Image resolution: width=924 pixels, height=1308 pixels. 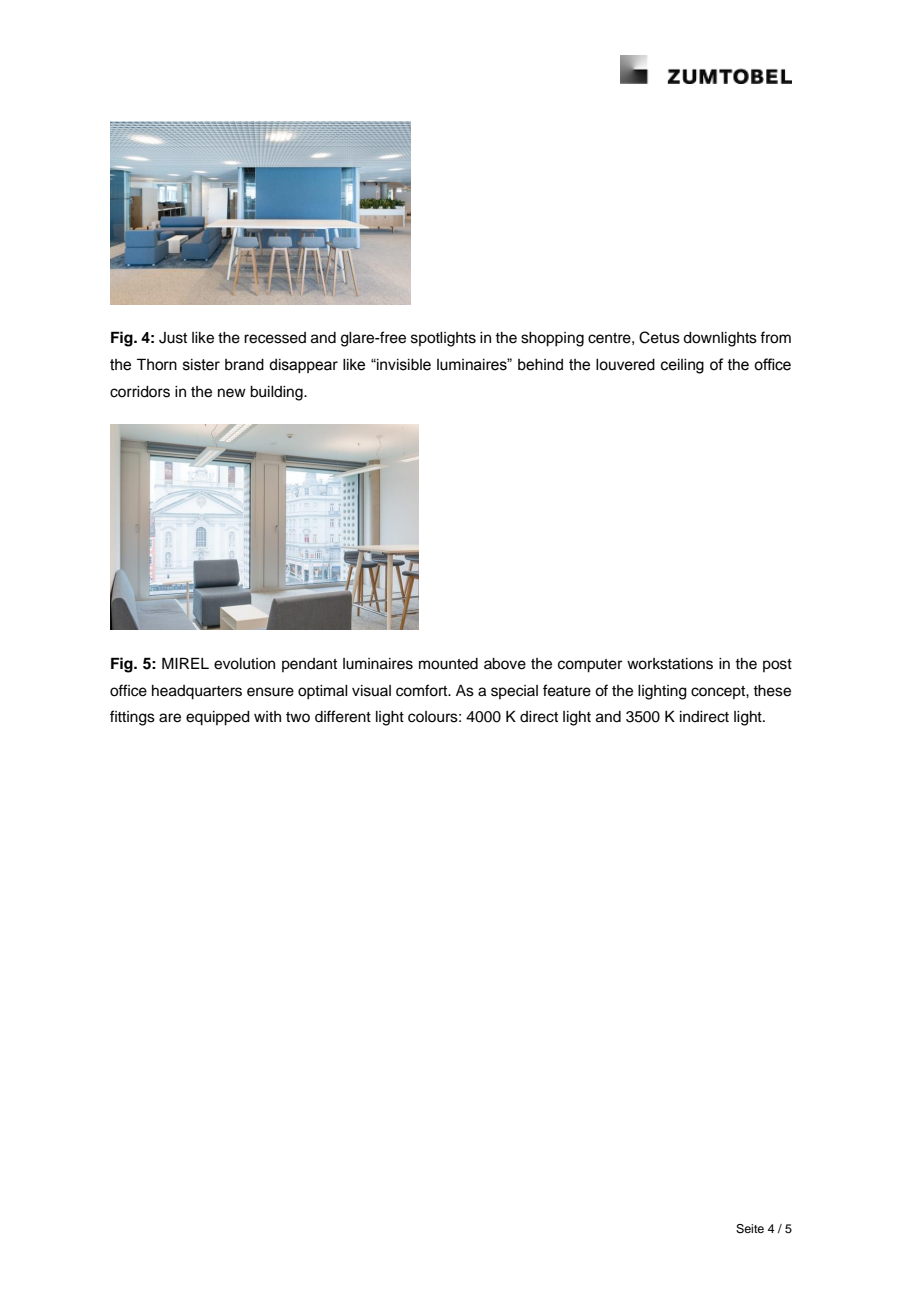 What do you see at coordinates (244, 664) in the screenshot?
I see `evolution` at bounding box center [244, 664].
